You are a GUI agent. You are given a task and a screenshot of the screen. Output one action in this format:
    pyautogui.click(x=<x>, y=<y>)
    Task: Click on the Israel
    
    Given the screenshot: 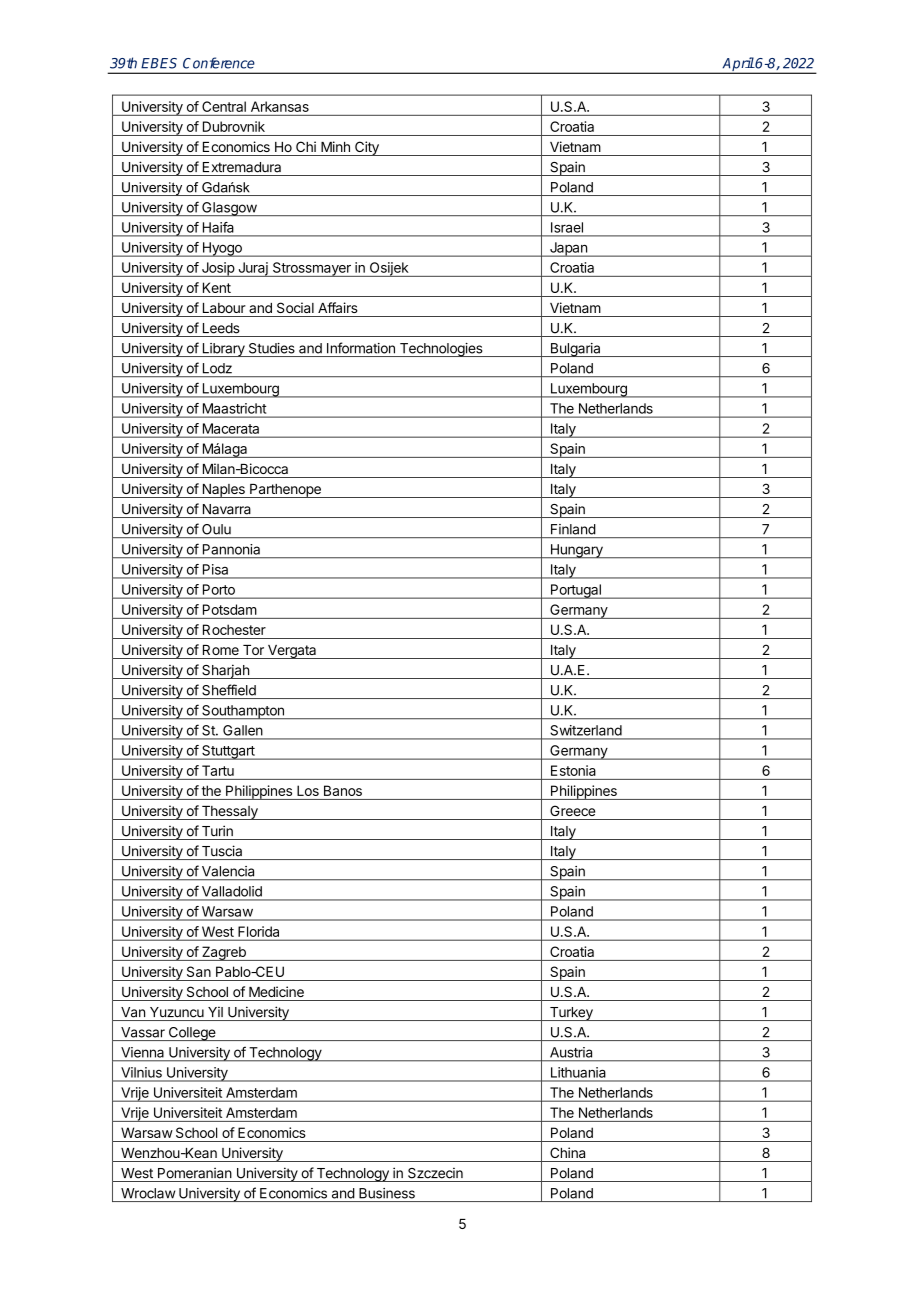 What is the action you would take?
    pyautogui.click(x=567, y=227)
